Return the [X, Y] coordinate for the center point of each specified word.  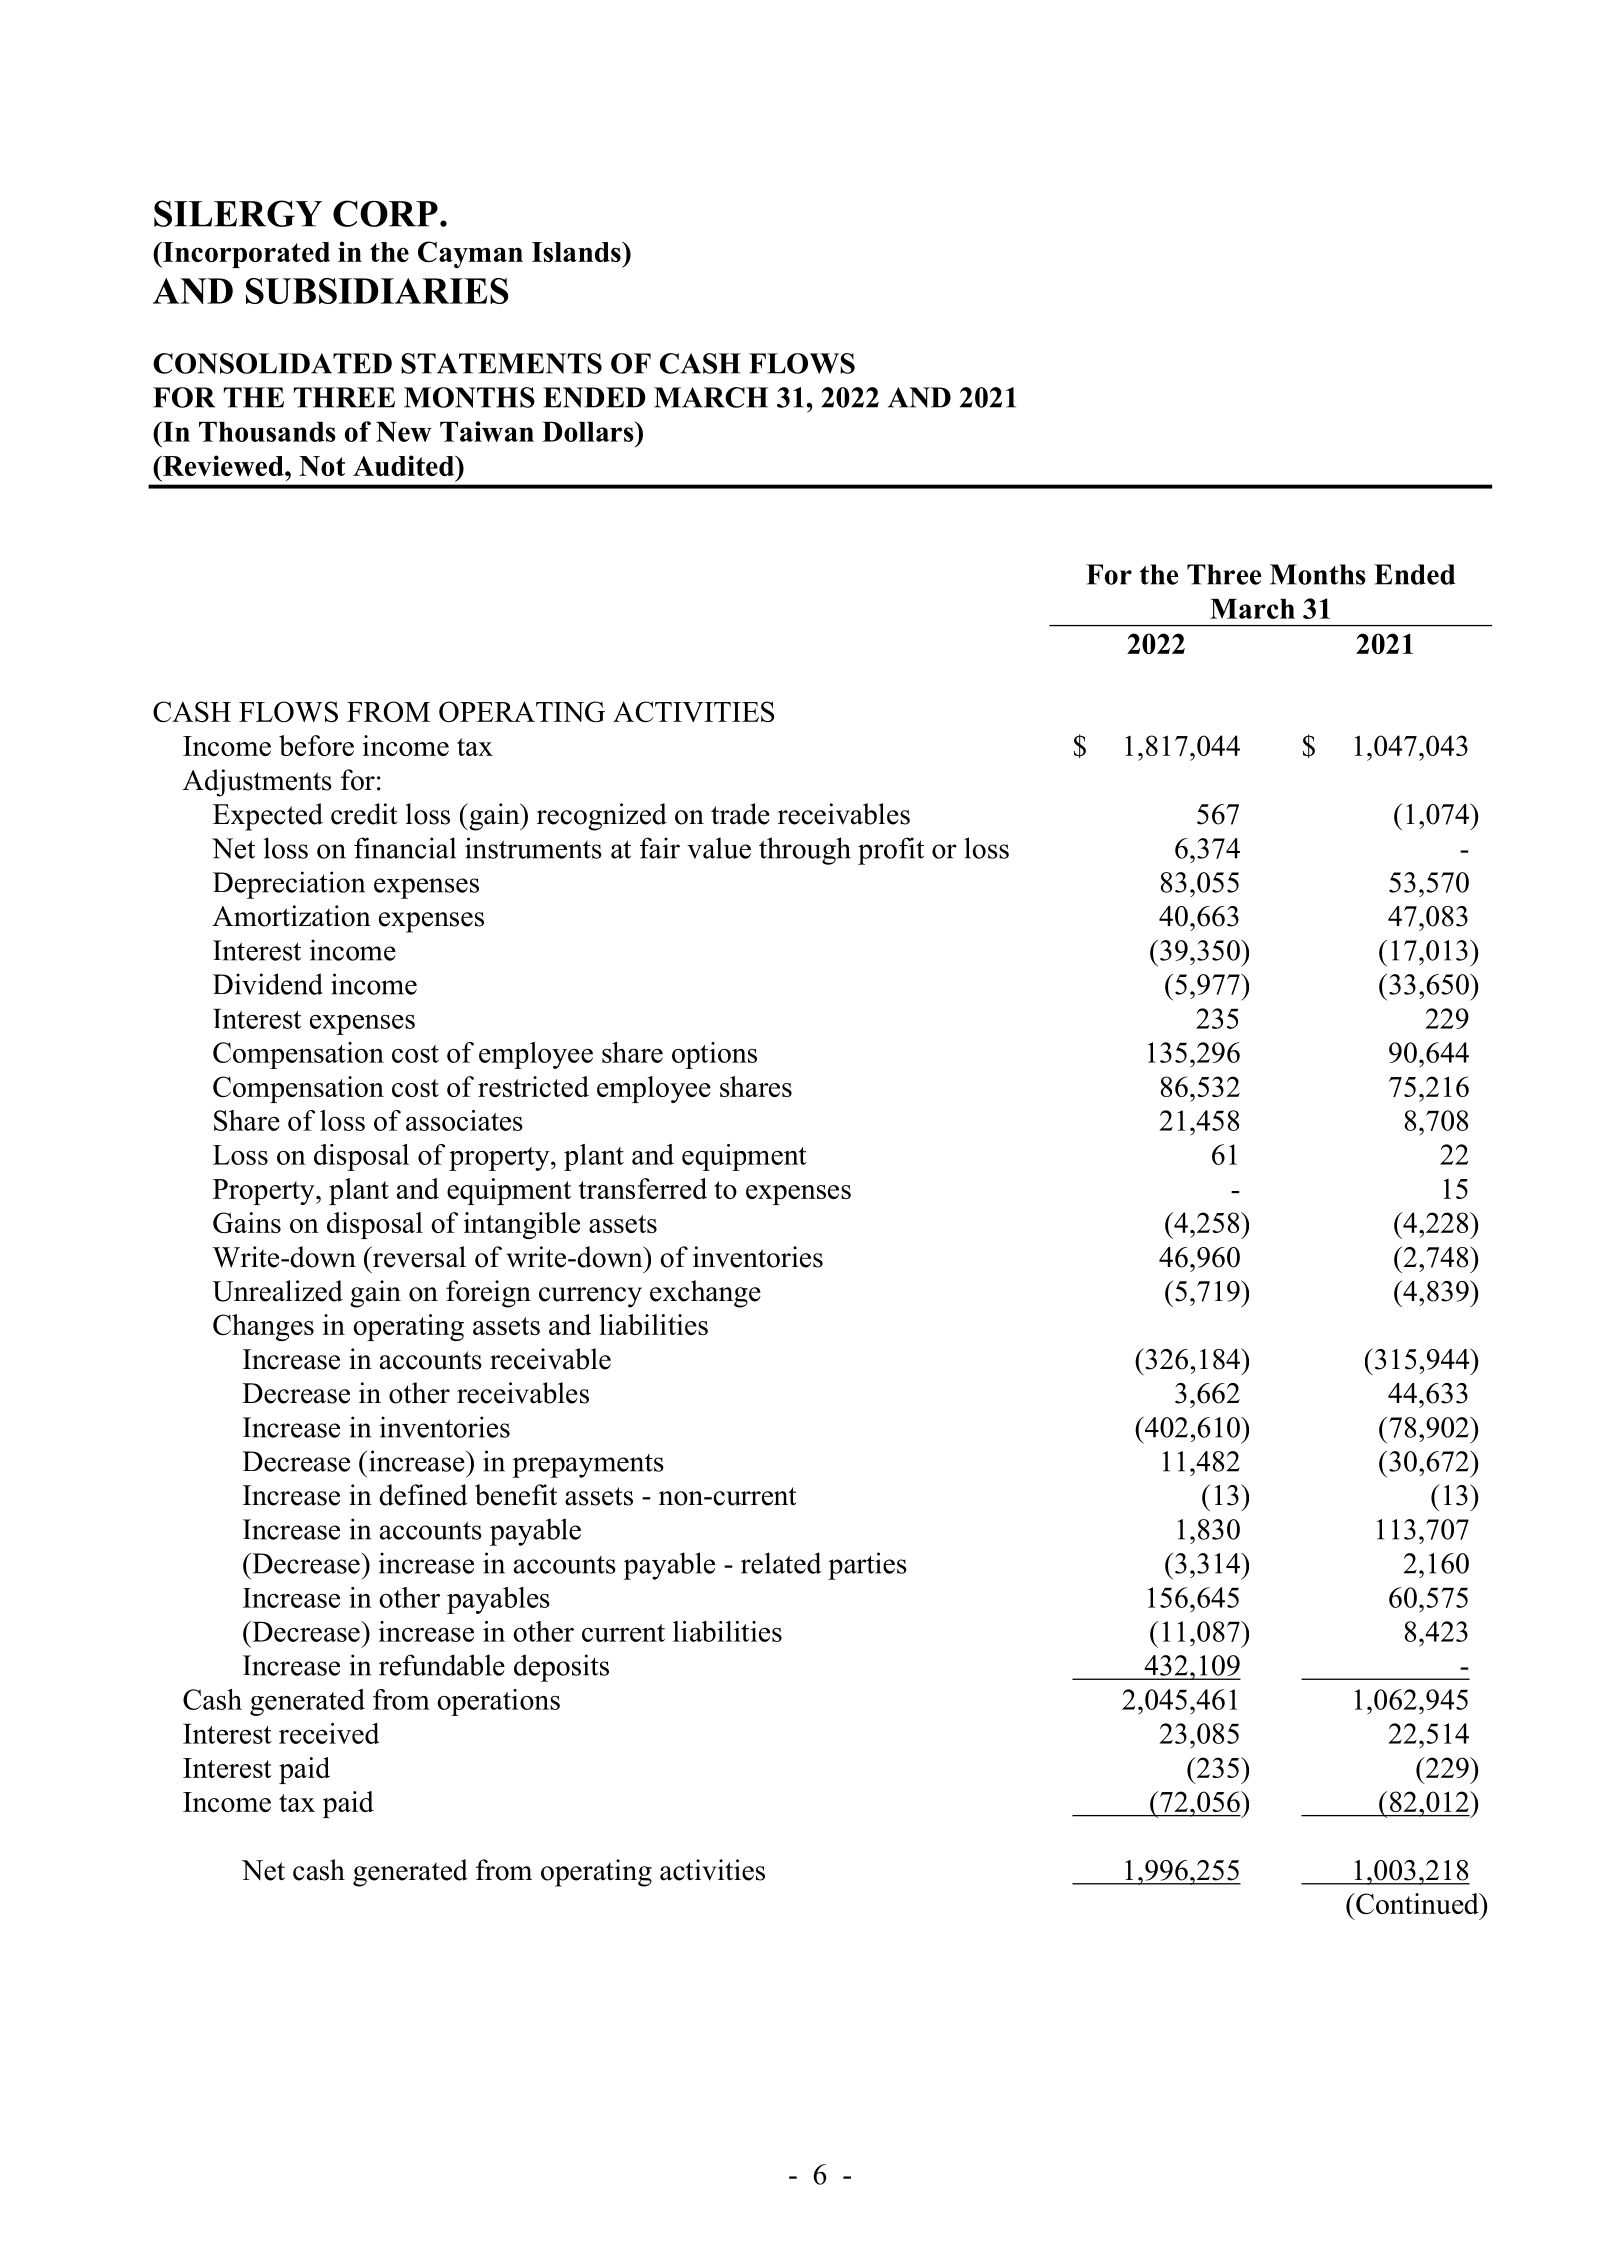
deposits [561, 1668]
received [329, 1733]
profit [891, 851]
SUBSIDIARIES [377, 291]
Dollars [589, 431]
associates [464, 1120]
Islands [577, 252]
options [714, 1055]
